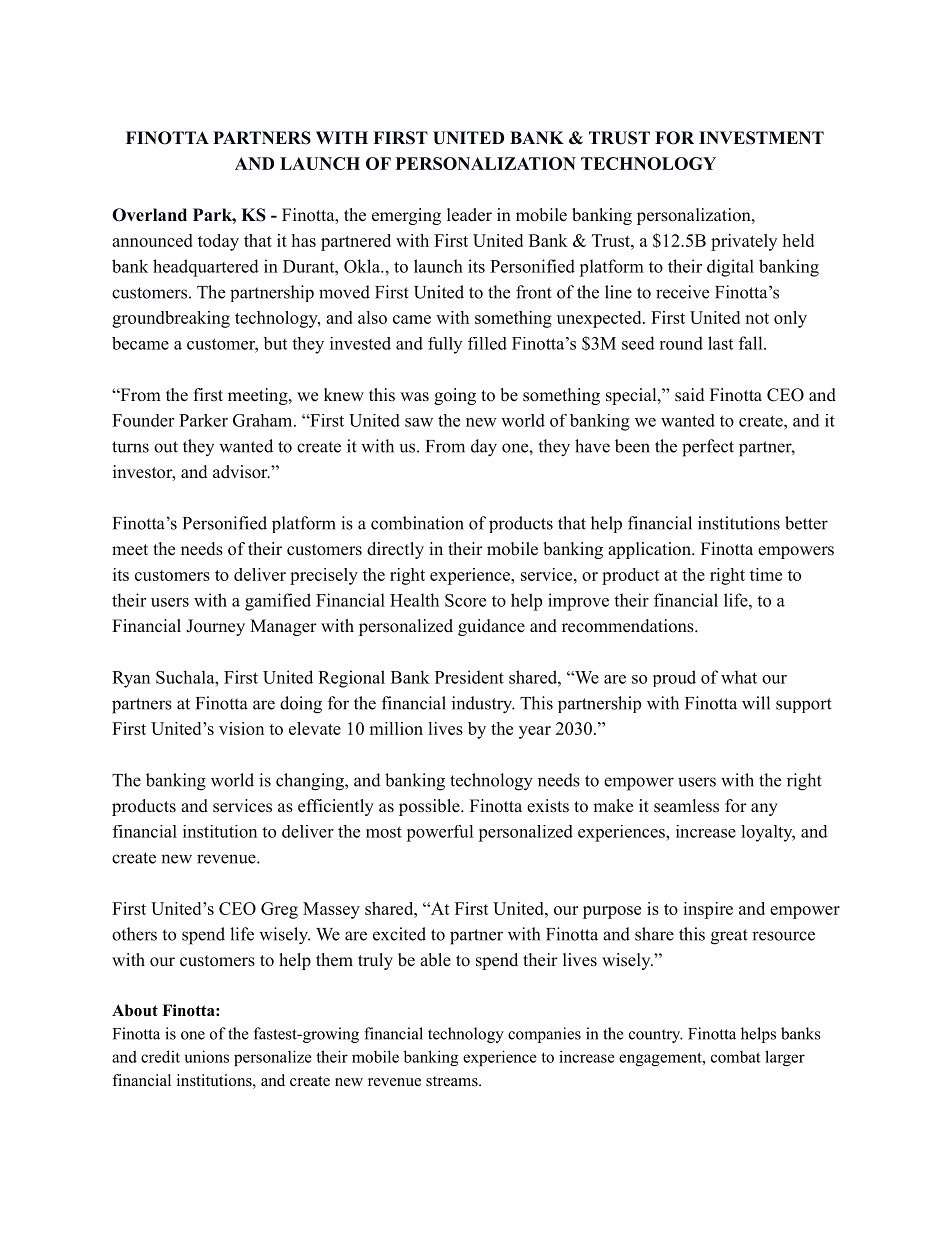  What do you see at coordinates (469, 215) in the image?
I see `leader` at bounding box center [469, 215].
